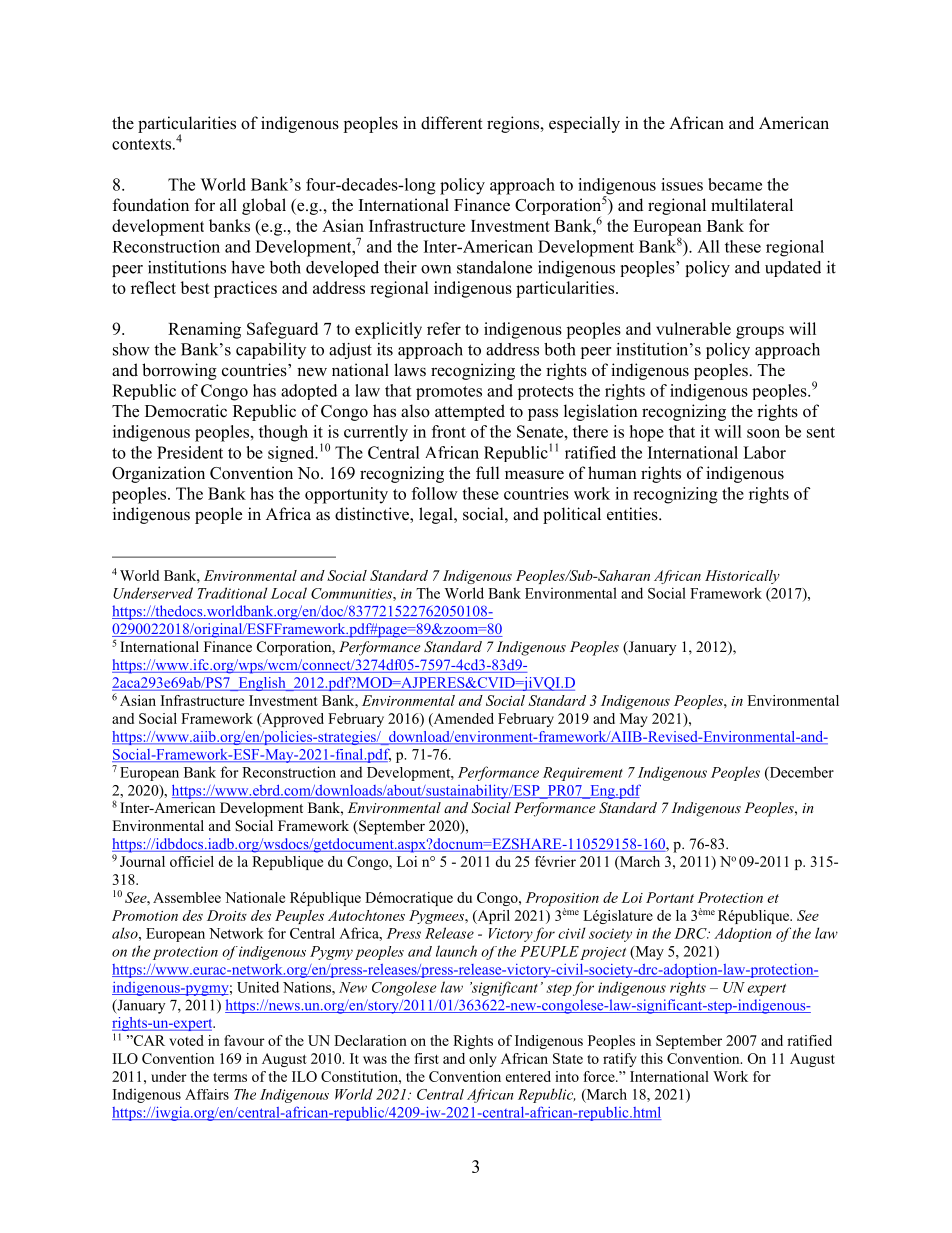 The height and width of the image is (1233, 952). Describe the element at coordinates (735, 184) in the image. I see `became` at that location.
